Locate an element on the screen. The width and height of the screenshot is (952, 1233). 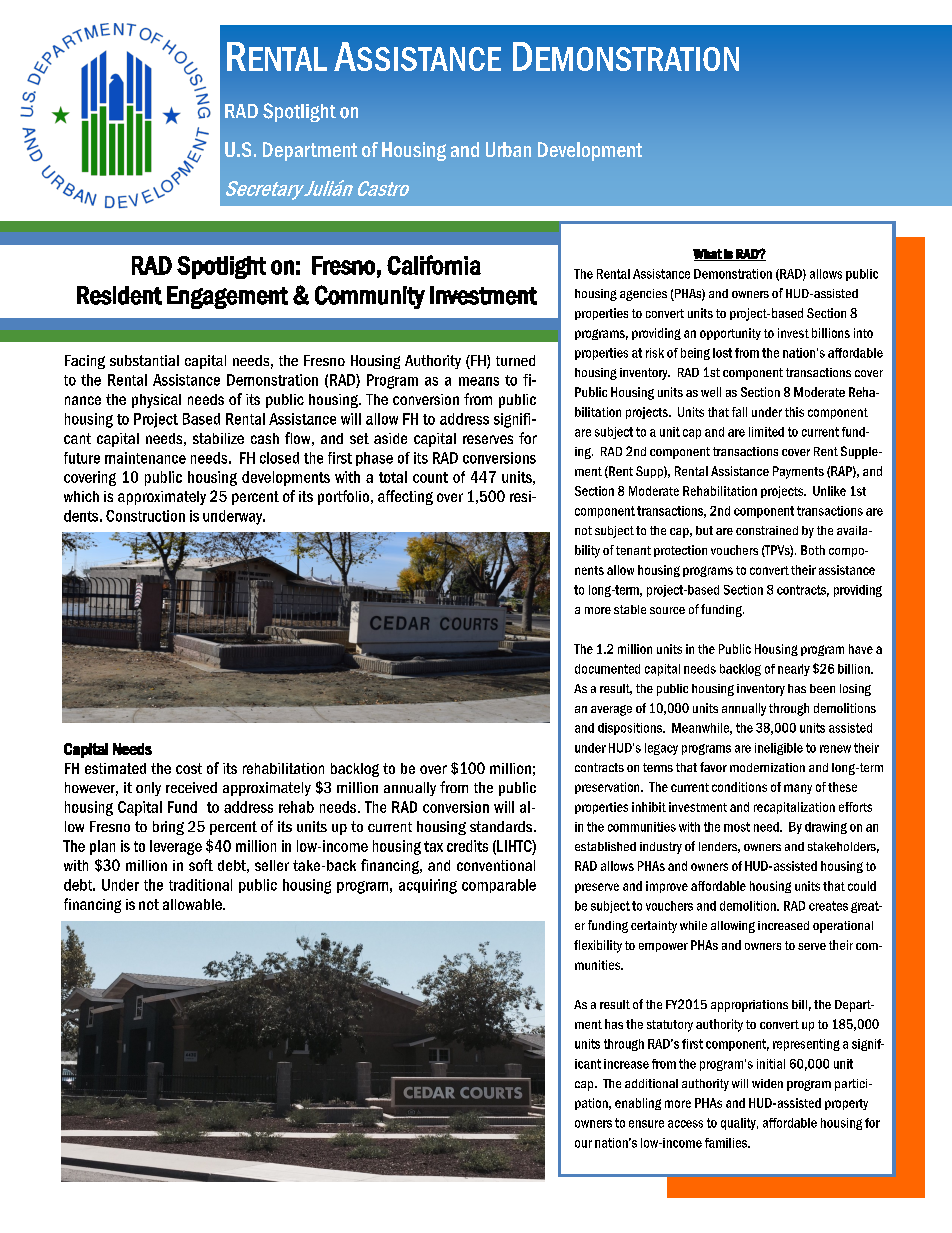
ensure is located at coordinates (646, 1124).
